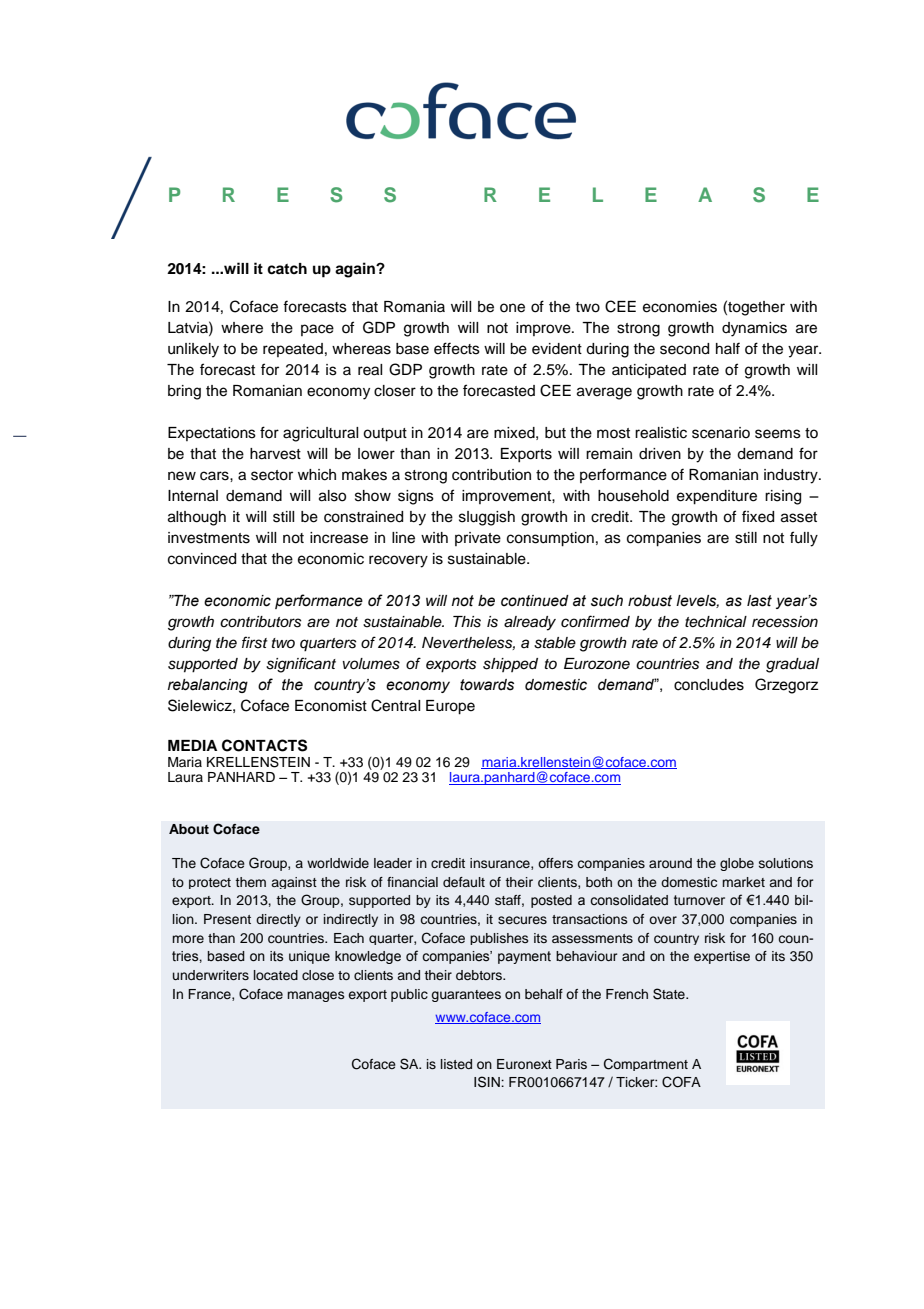 The height and width of the image is (1309, 924). Describe the element at coordinates (287, 269) in the image. I see `catch` at that location.
